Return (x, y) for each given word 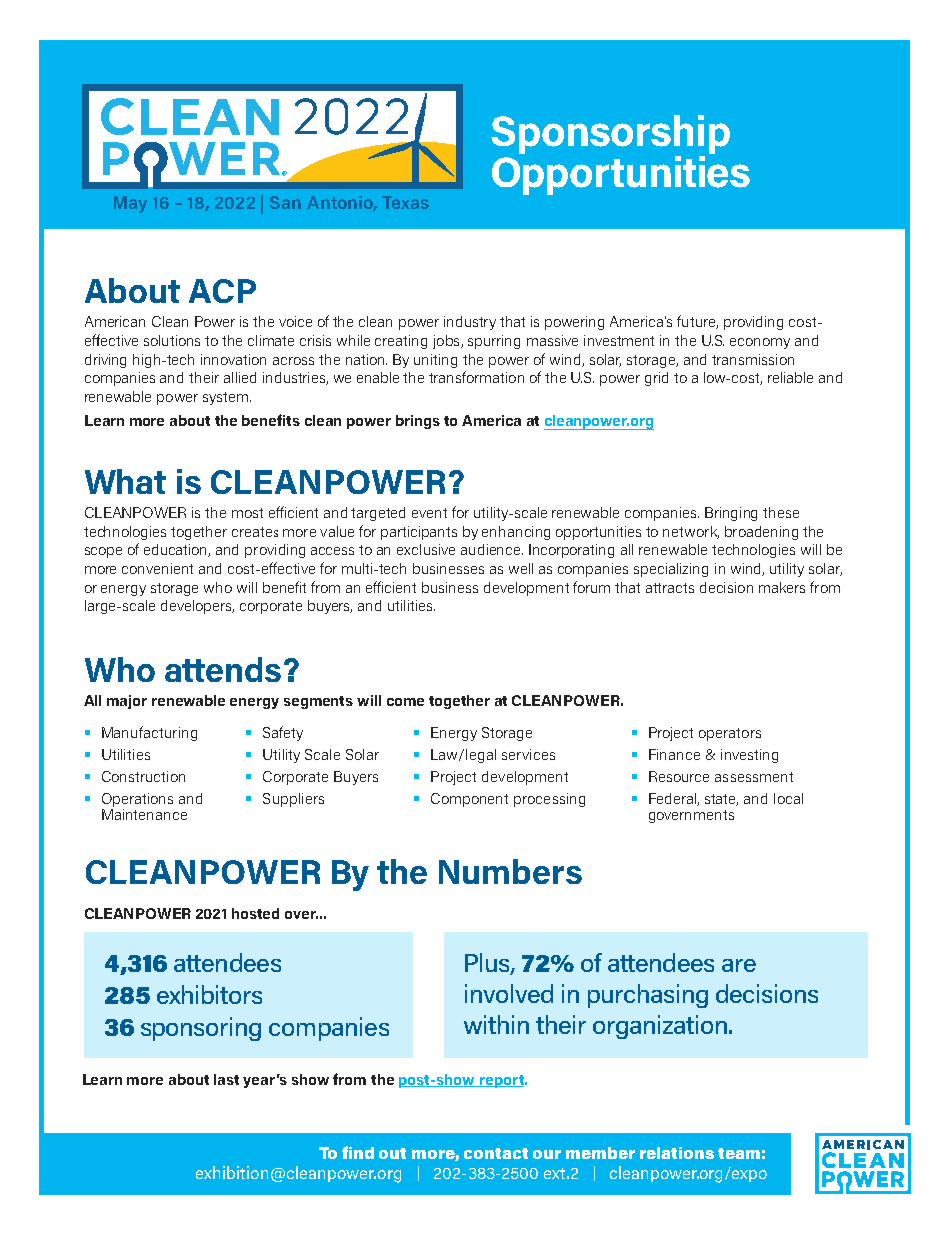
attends (223, 669)
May (130, 204)
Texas (405, 202)
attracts (670, 588)
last (226, 1079)
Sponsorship (610, 136)
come (405, 702)
